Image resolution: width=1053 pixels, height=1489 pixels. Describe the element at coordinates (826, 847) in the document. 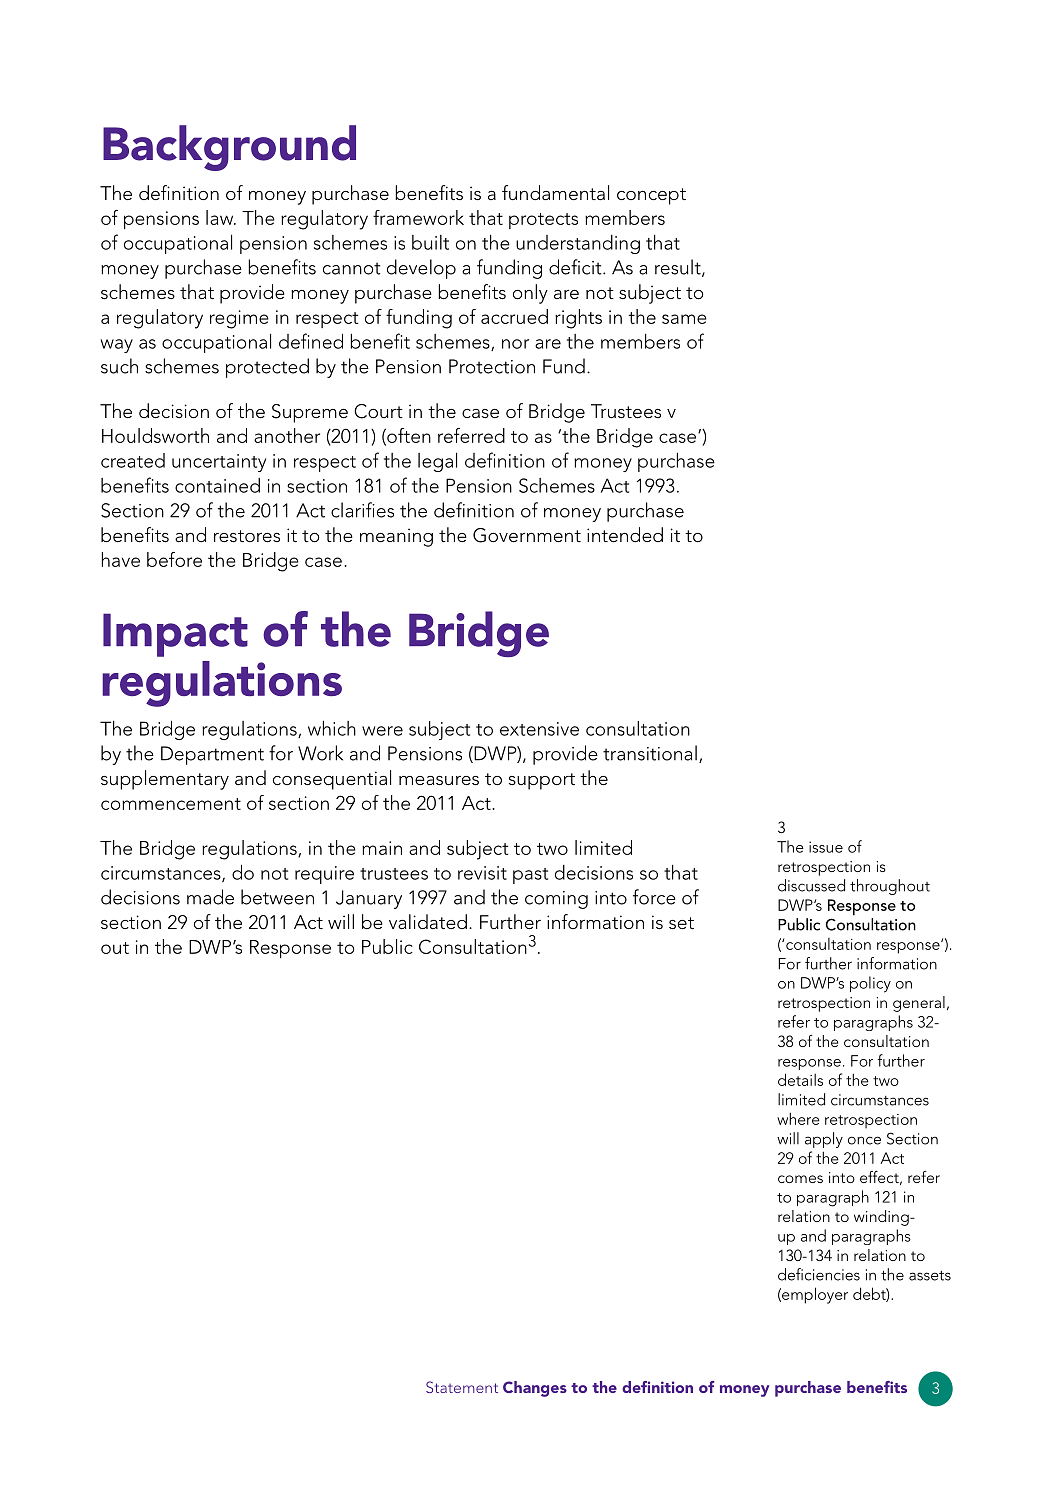

I see `issue` at that location.
